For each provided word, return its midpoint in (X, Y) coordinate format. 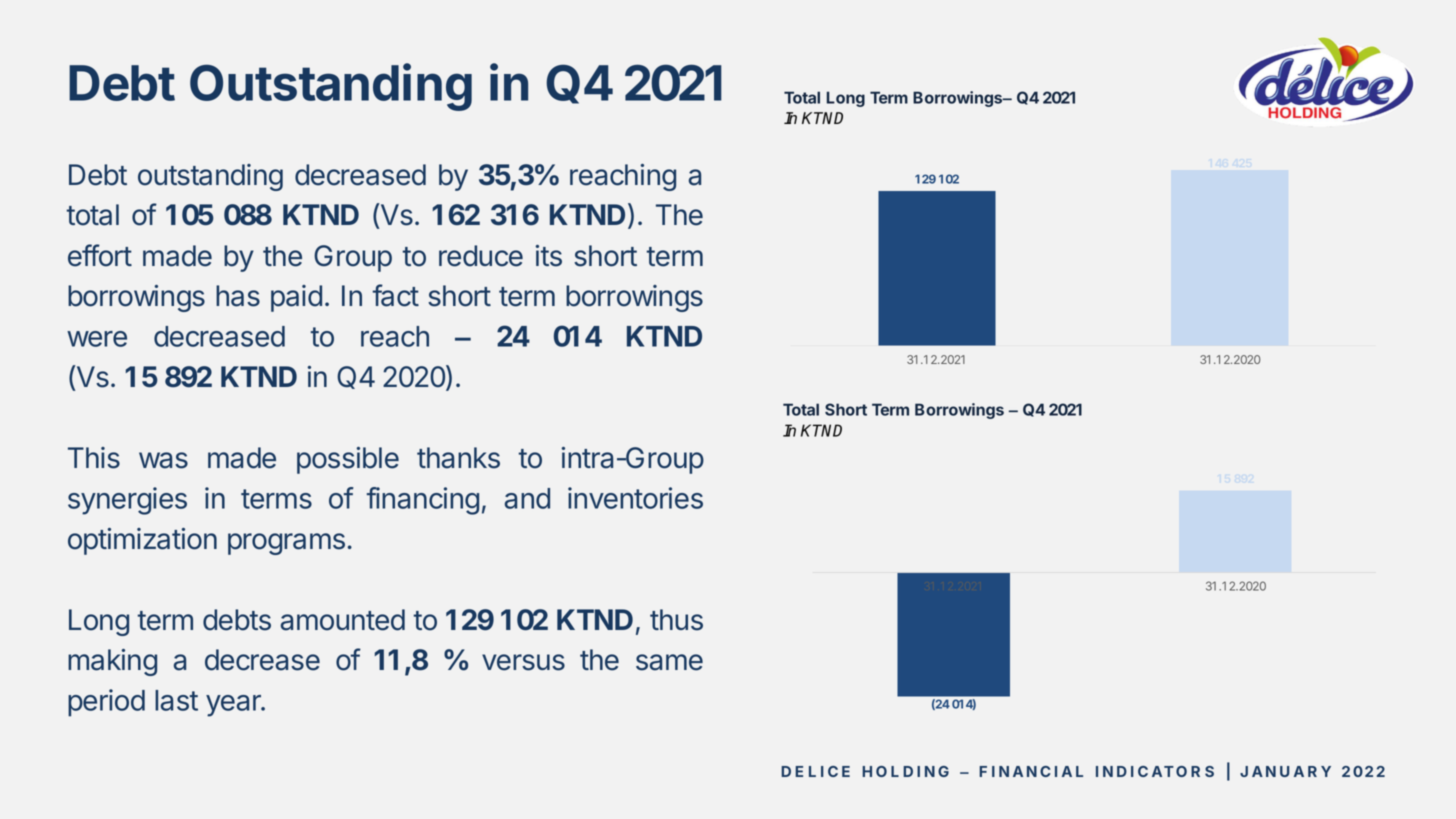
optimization (142, 541)
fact (395, 295)
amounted (342, 620)
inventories (635, 498)
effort (100, 255)
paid (296, 298)
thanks (458, 458)
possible (348, 460)
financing (423, 501)
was (163, 460)
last (176, 700)
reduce (481, 256)
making (112, 662)
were (97, 339)
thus (676, 620)
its (548, 256)
